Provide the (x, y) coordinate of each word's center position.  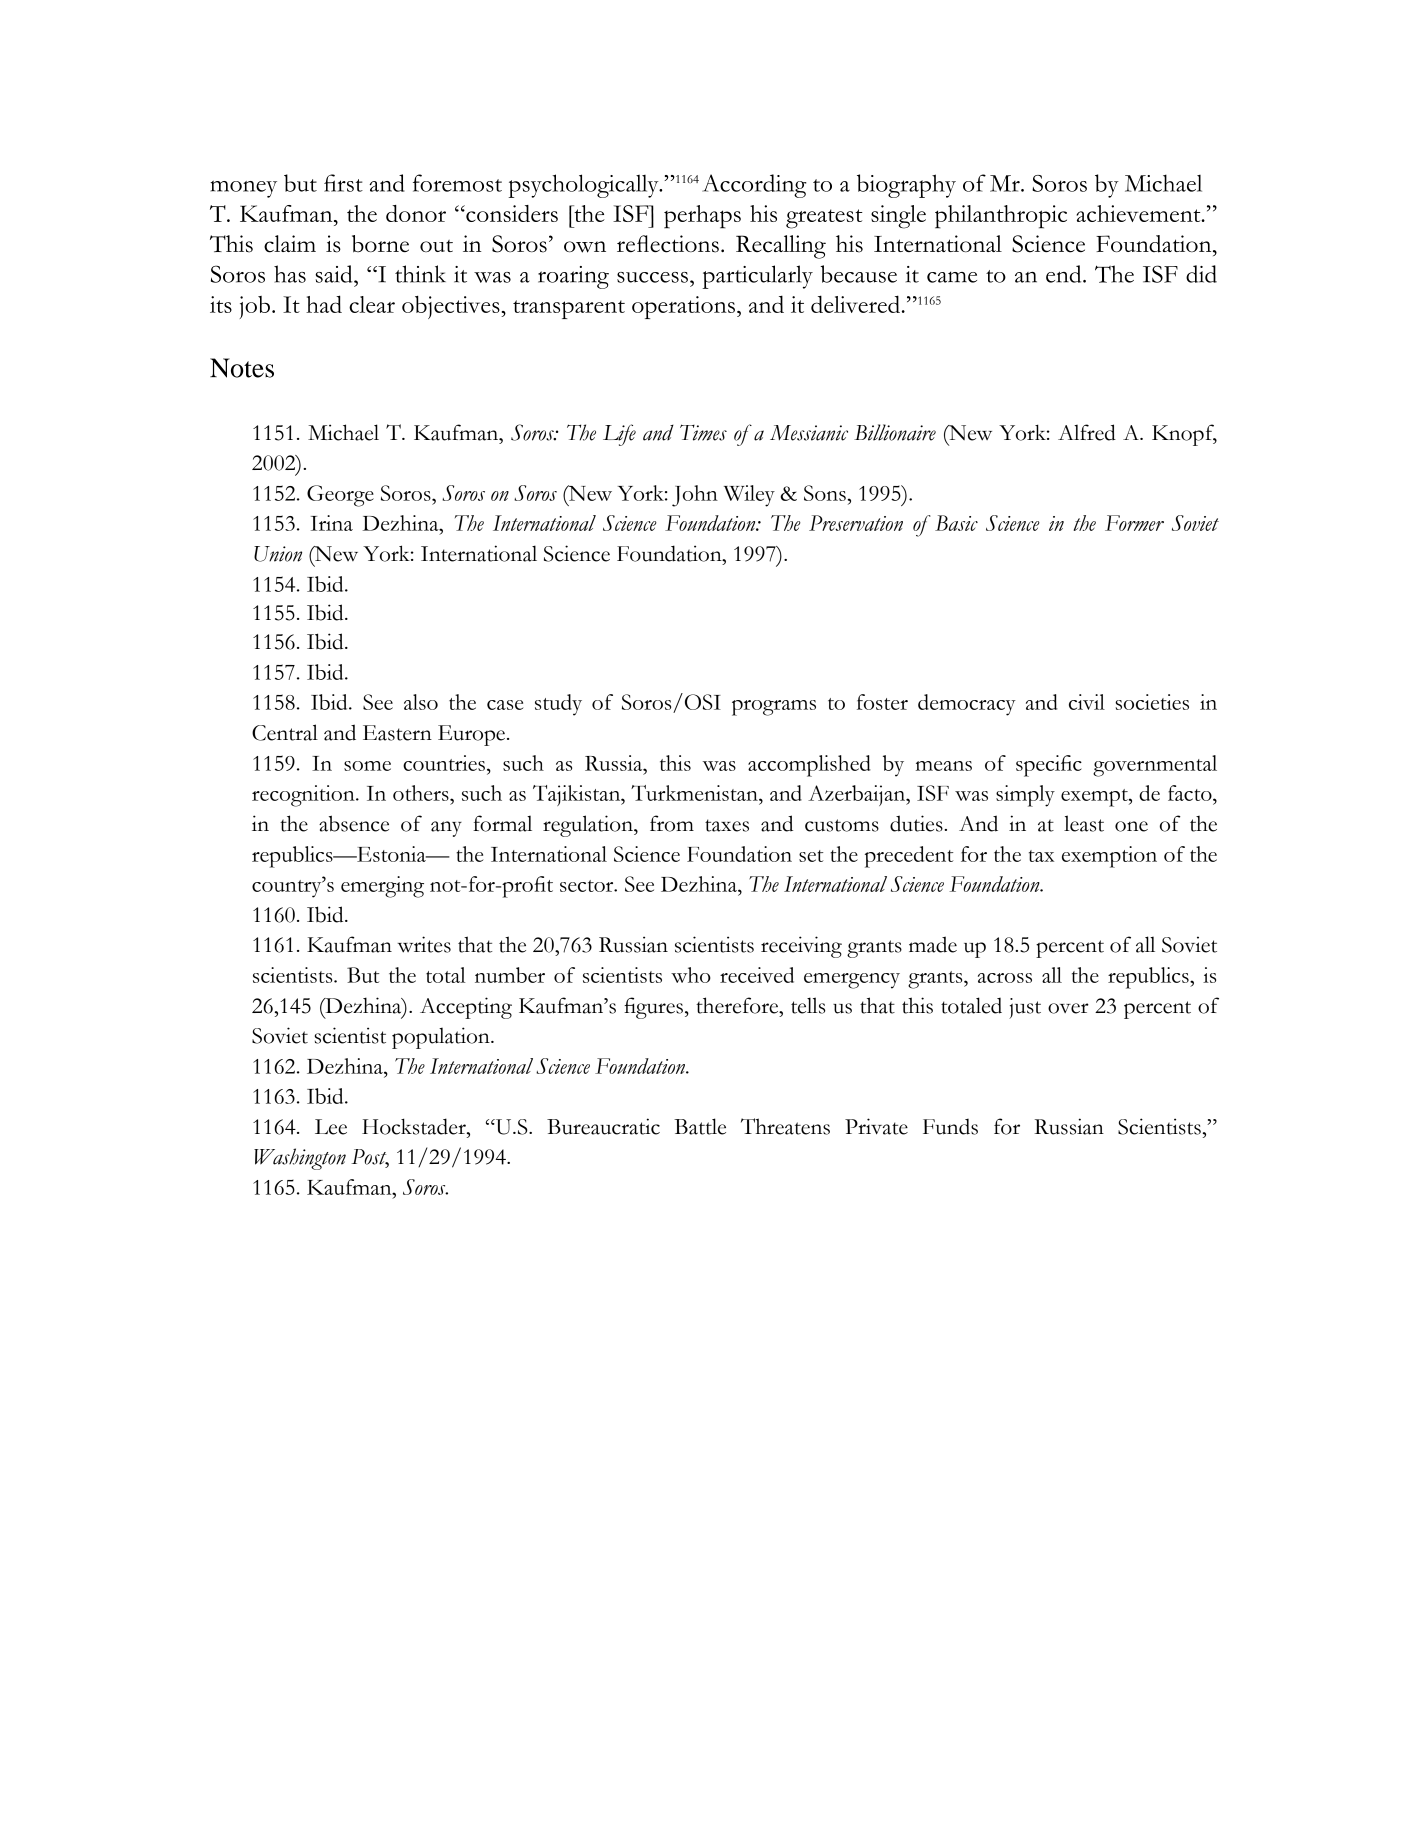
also (421, 702)
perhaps (702, 217)
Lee (331, 1127)
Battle (700, 1126)
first (343, 183)
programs (774, 708)
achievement (1139, 213)
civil (1087, 702)
